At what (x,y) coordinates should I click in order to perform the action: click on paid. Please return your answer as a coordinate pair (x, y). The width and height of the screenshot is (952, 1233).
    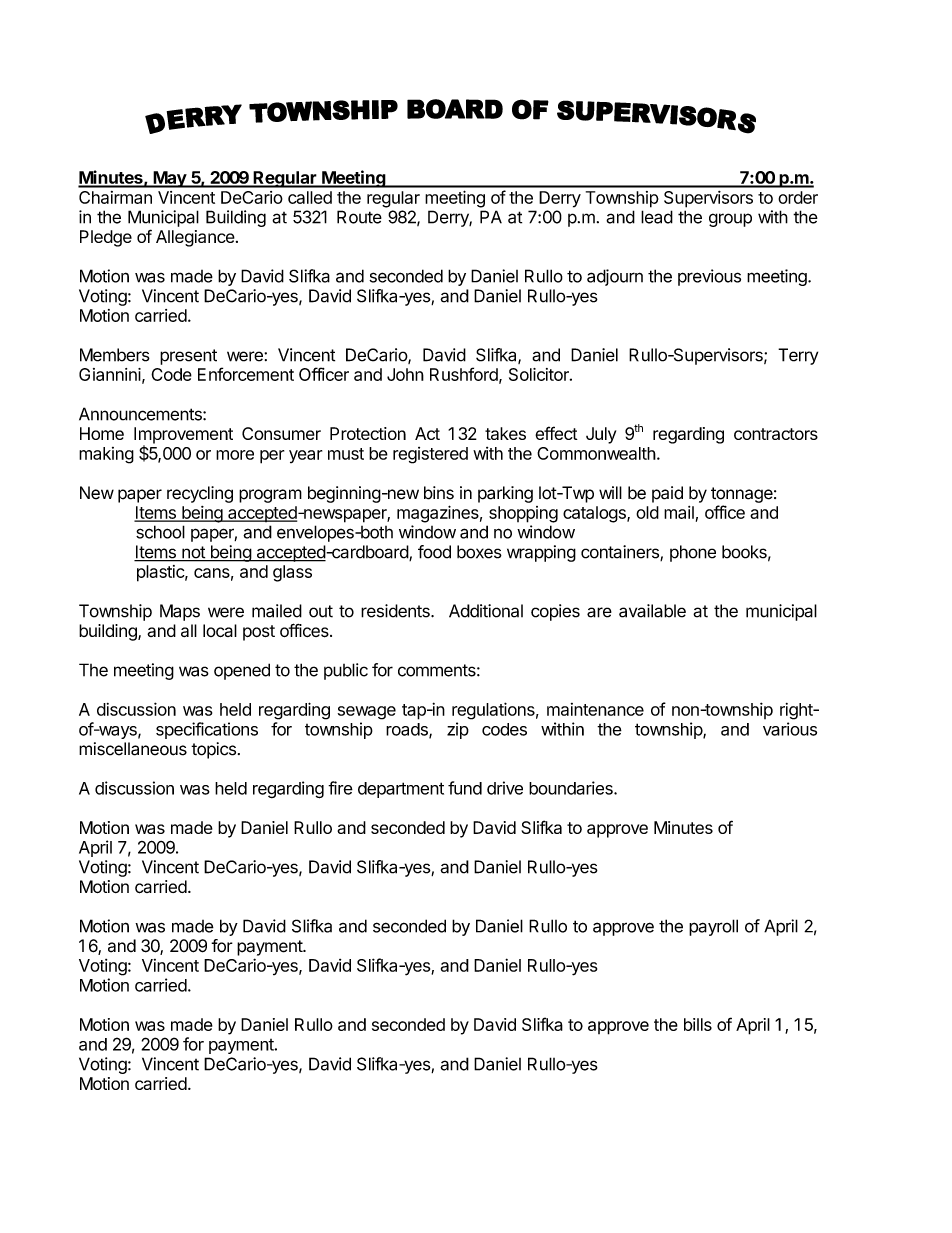
    Looking at the image, I should click on (667, 494).
